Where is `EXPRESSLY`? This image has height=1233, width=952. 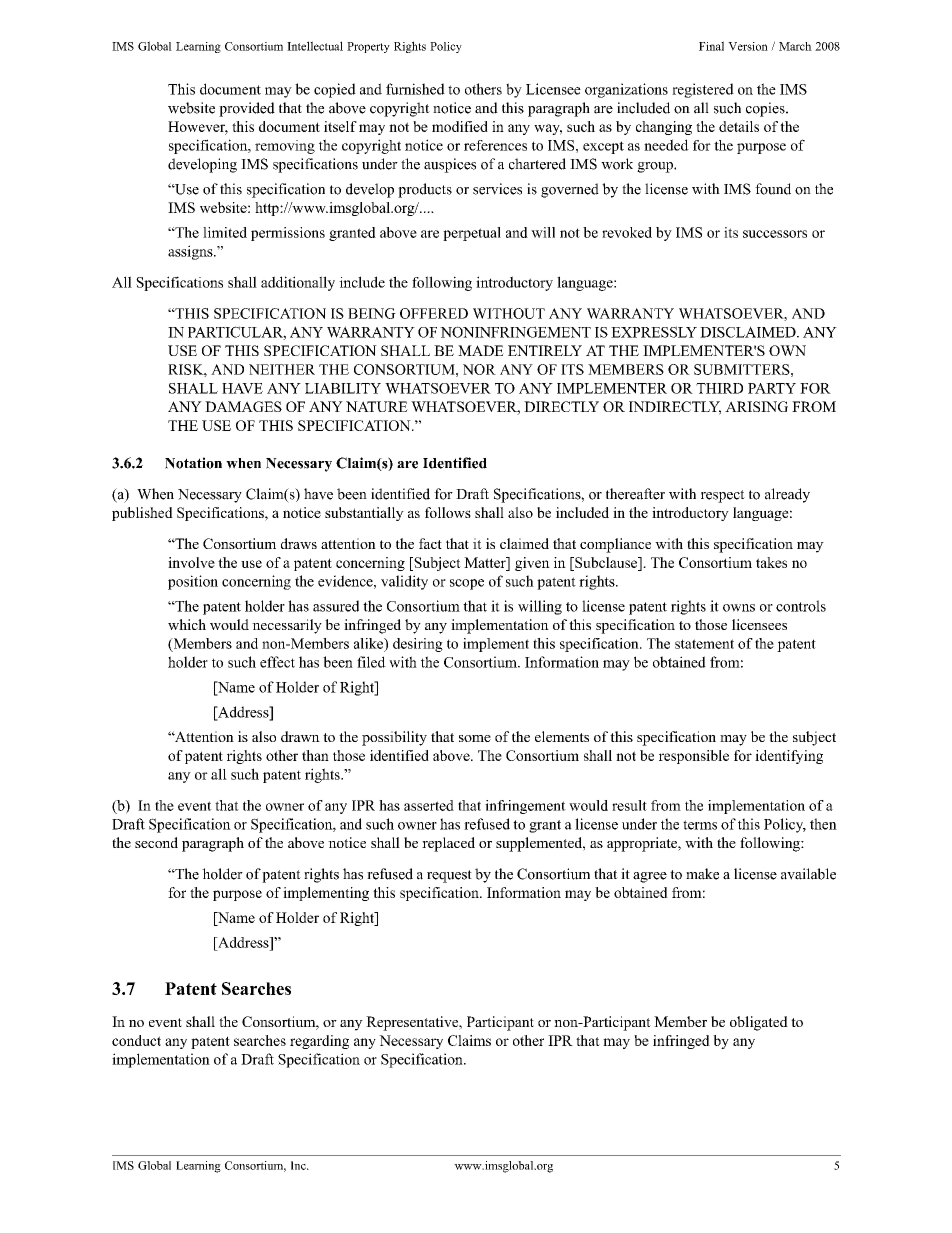
EXPRESSLY is located at coordinates (654, 332).
